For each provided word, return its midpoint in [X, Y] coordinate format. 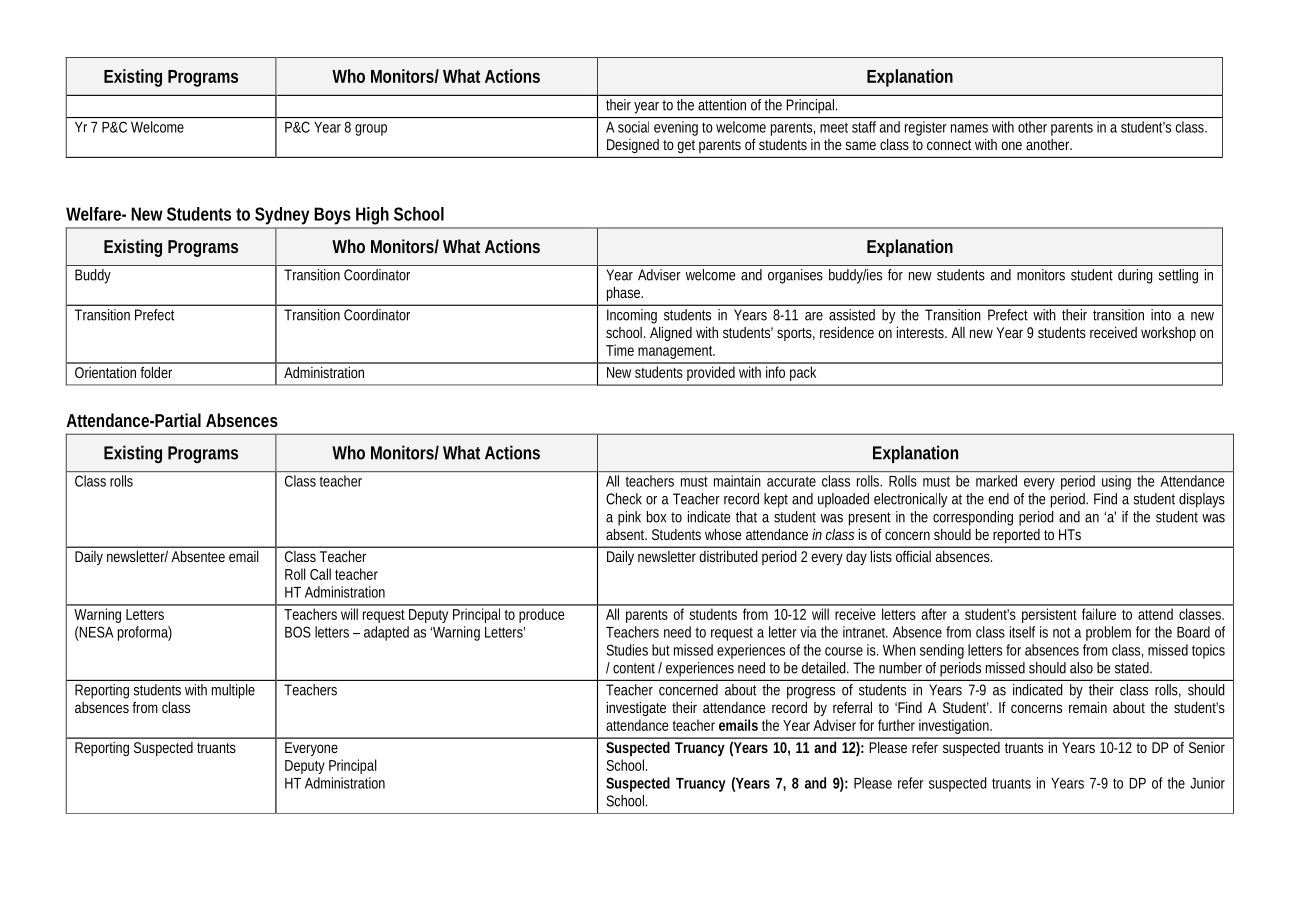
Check [624, 499]
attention [722, 105]
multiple [233, 691]
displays [1202, 500]
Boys [332, 216]
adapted [386, 633]
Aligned [671, 333]
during [1135, 276]
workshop [1168, 334]
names [969, 128]
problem [1108, 633]
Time [620, 350]
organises [795, 276]
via [808, 632]
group [371, 130]
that [746, 517]
